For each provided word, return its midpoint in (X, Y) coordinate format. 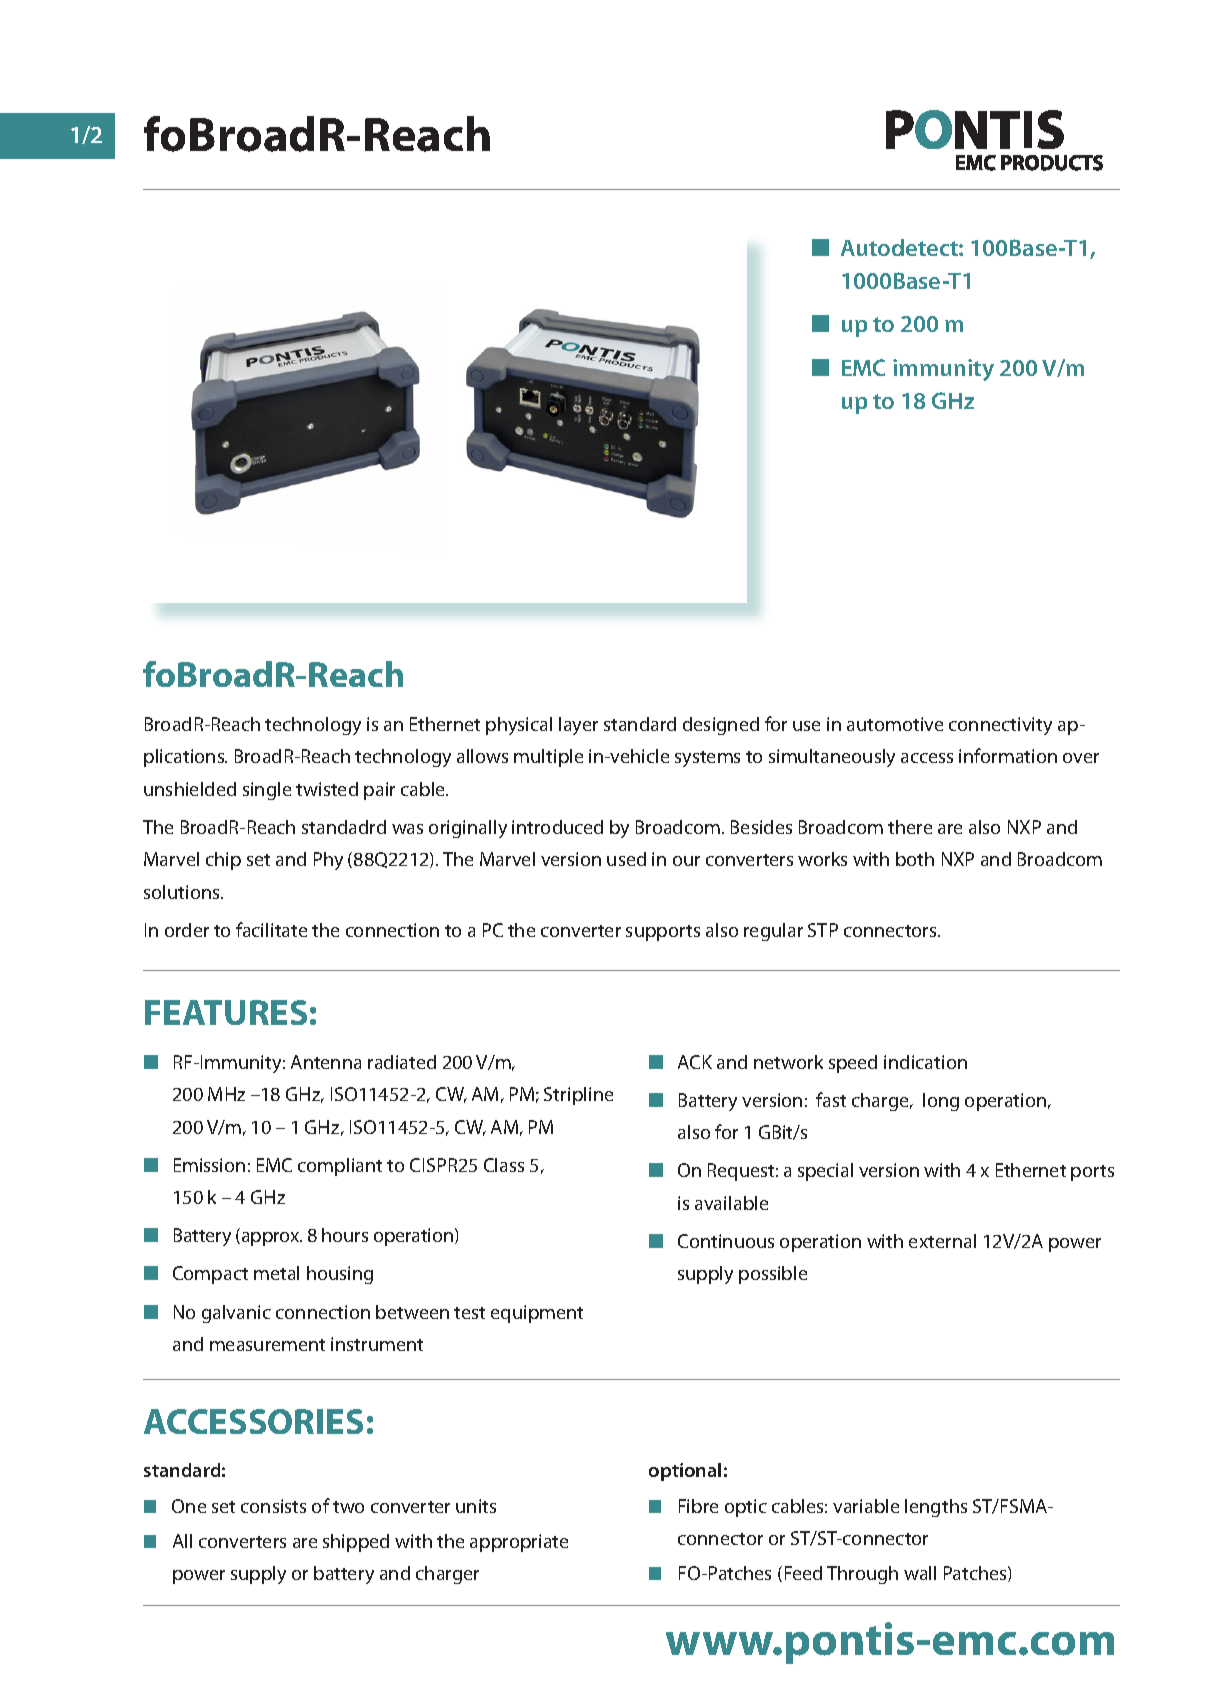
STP (823, 930)
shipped (356, 1543)
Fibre (698, 1506)
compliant (340, 1167)
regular (773, 932)
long (941, 1102)
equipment (537, 1314)
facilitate (271, 929)
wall (920, 1573)
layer (578, 726)
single (267, 791)
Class (504, 1165)
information (1008, 755)
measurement (267, 1345)
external (942, 1241)
